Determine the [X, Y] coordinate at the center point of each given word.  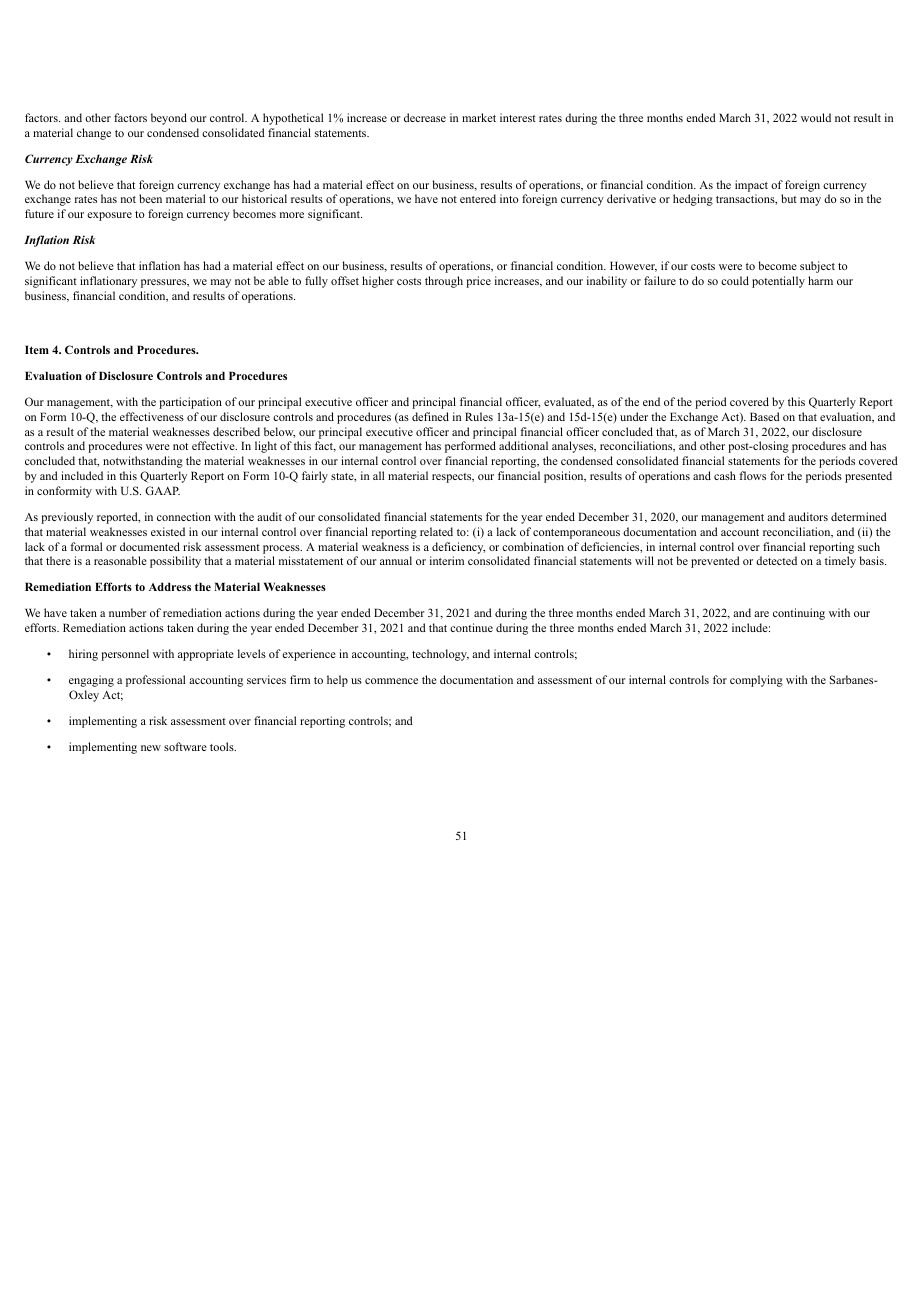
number [127, 612]
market [479, 117]
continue [471, 627]
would [816, 117]
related [436, 531]
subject [817, 267]
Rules [479, 416]
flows [752, 475]
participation [190, 403]
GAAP [162, 490]
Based [765, 416]
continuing [799, 614]
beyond [169, 119]
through [444, 282]
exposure [109, 216]
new [151, 748]
